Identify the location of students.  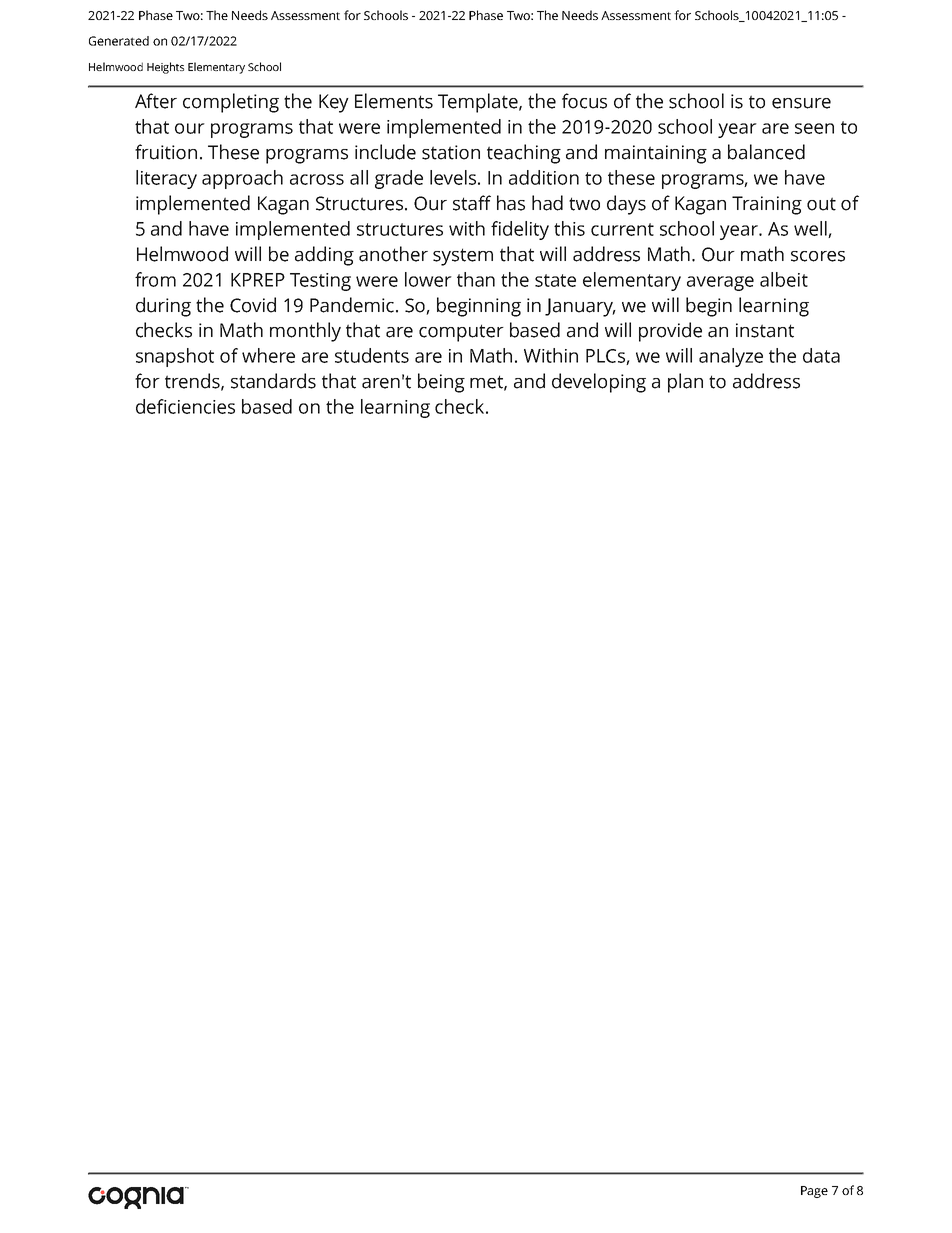
(372, 355).
